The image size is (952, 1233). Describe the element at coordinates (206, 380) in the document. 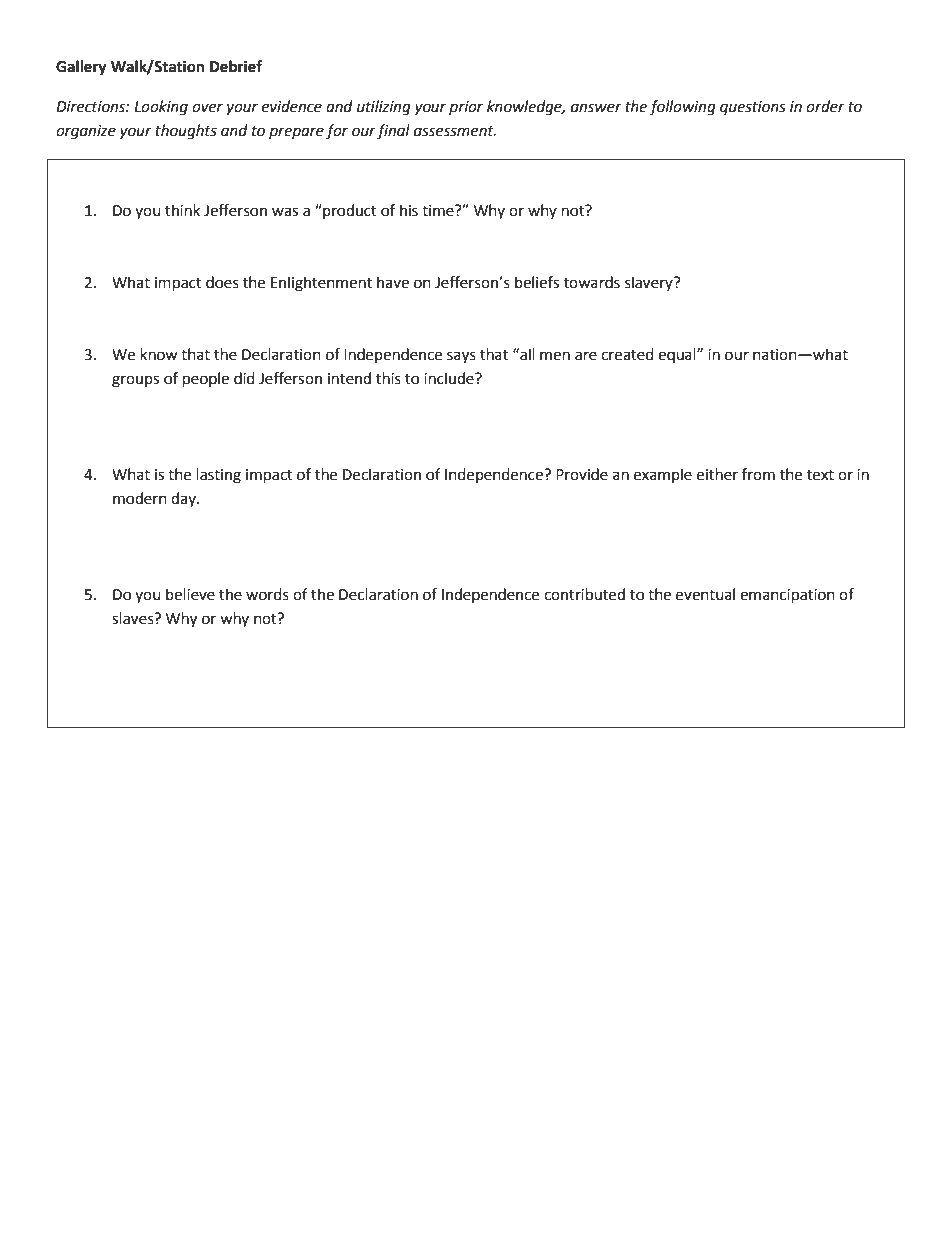

I see `people` at that location.
